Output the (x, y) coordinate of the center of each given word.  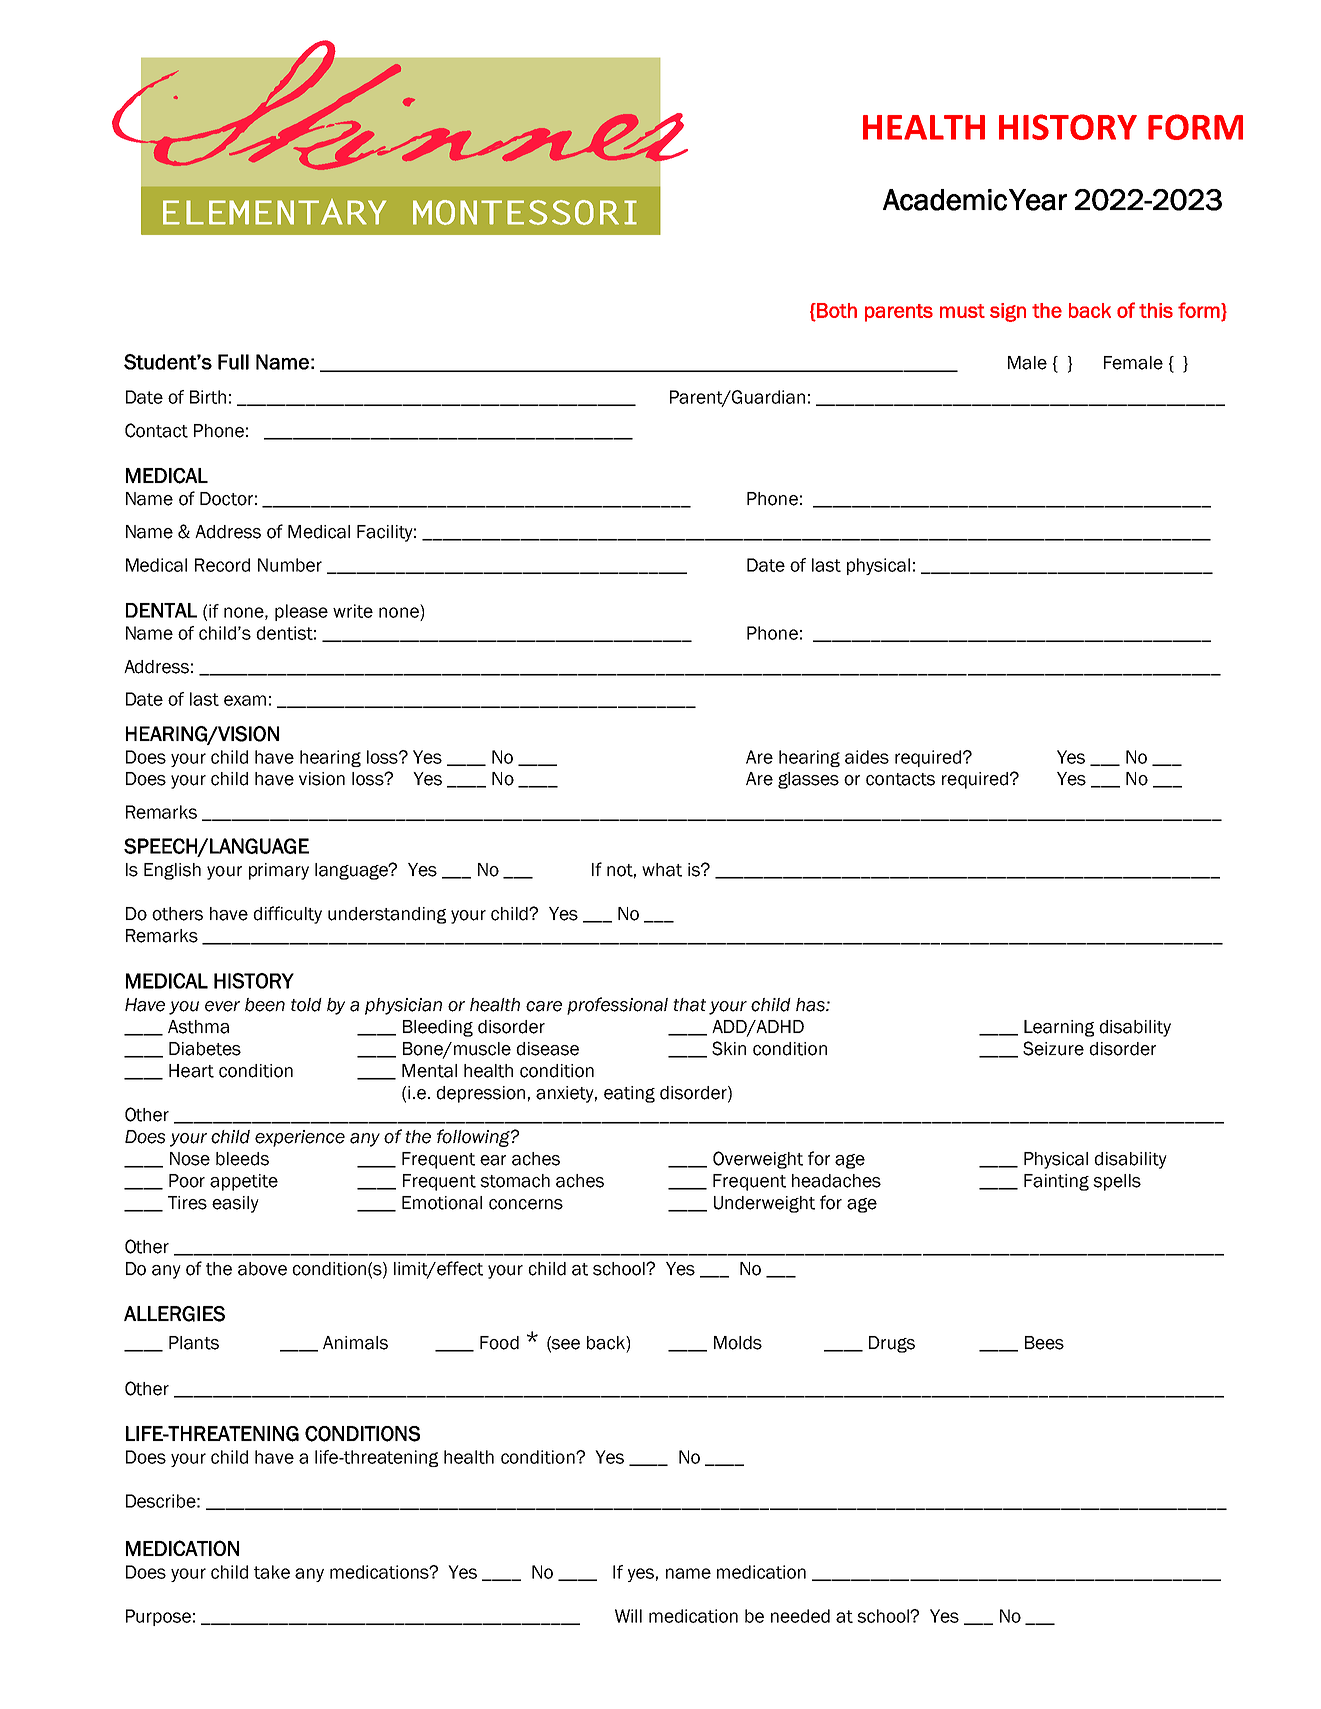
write (353, 611)
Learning (1059, 1028)
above (262, 1269)
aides (867, 757)
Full (233, 362)
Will (628, 1616)
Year (1038, 200)
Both (836, 310)
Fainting (1056, 1182)
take (272, 1572)
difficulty (287, 915)
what (662, 870)
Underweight (764, 1204)
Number (290, 565)
